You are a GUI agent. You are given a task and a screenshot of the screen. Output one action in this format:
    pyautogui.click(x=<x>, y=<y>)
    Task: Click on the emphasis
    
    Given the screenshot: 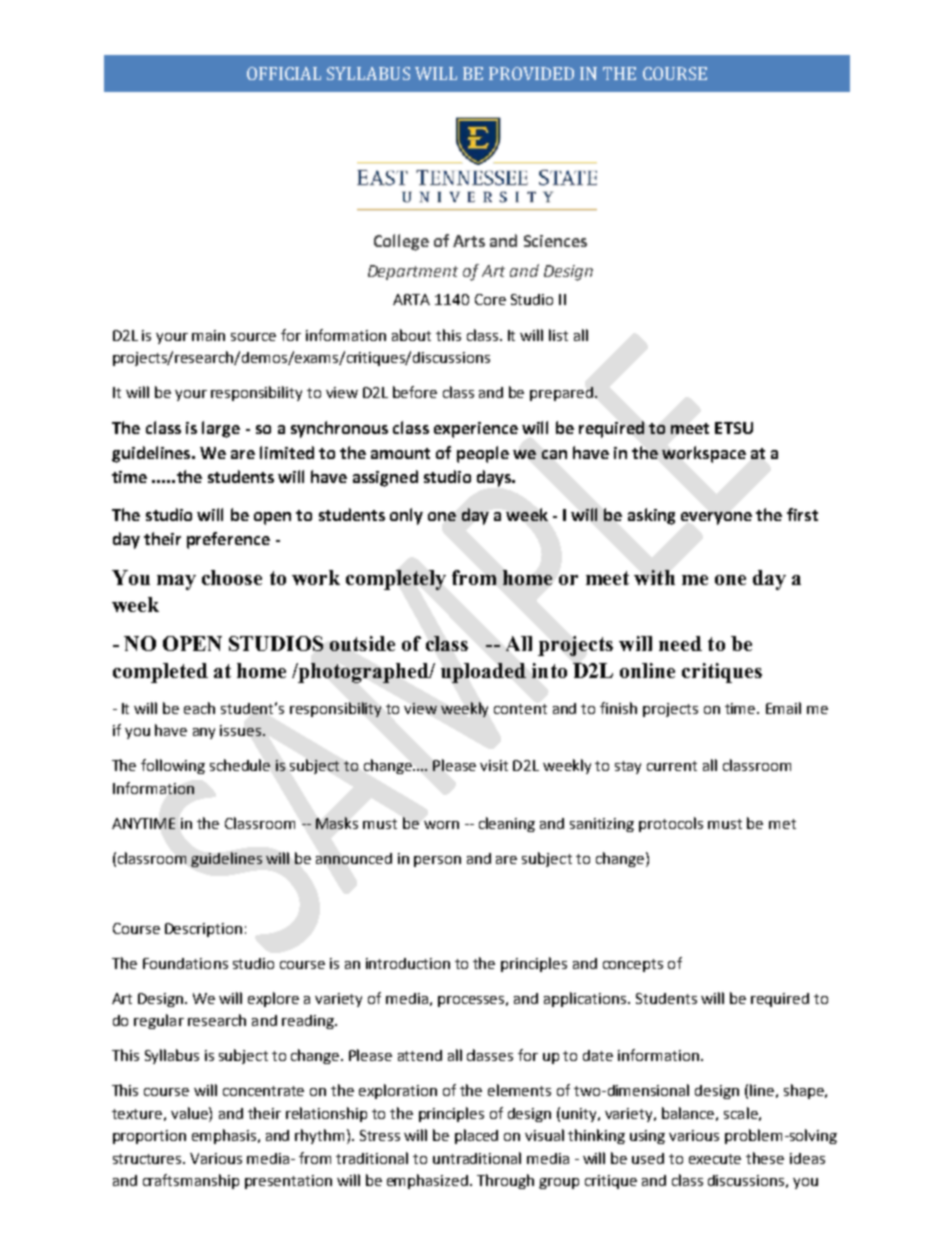 What is the action you would take?
    pyautogui.click(x=225, y=1136)
